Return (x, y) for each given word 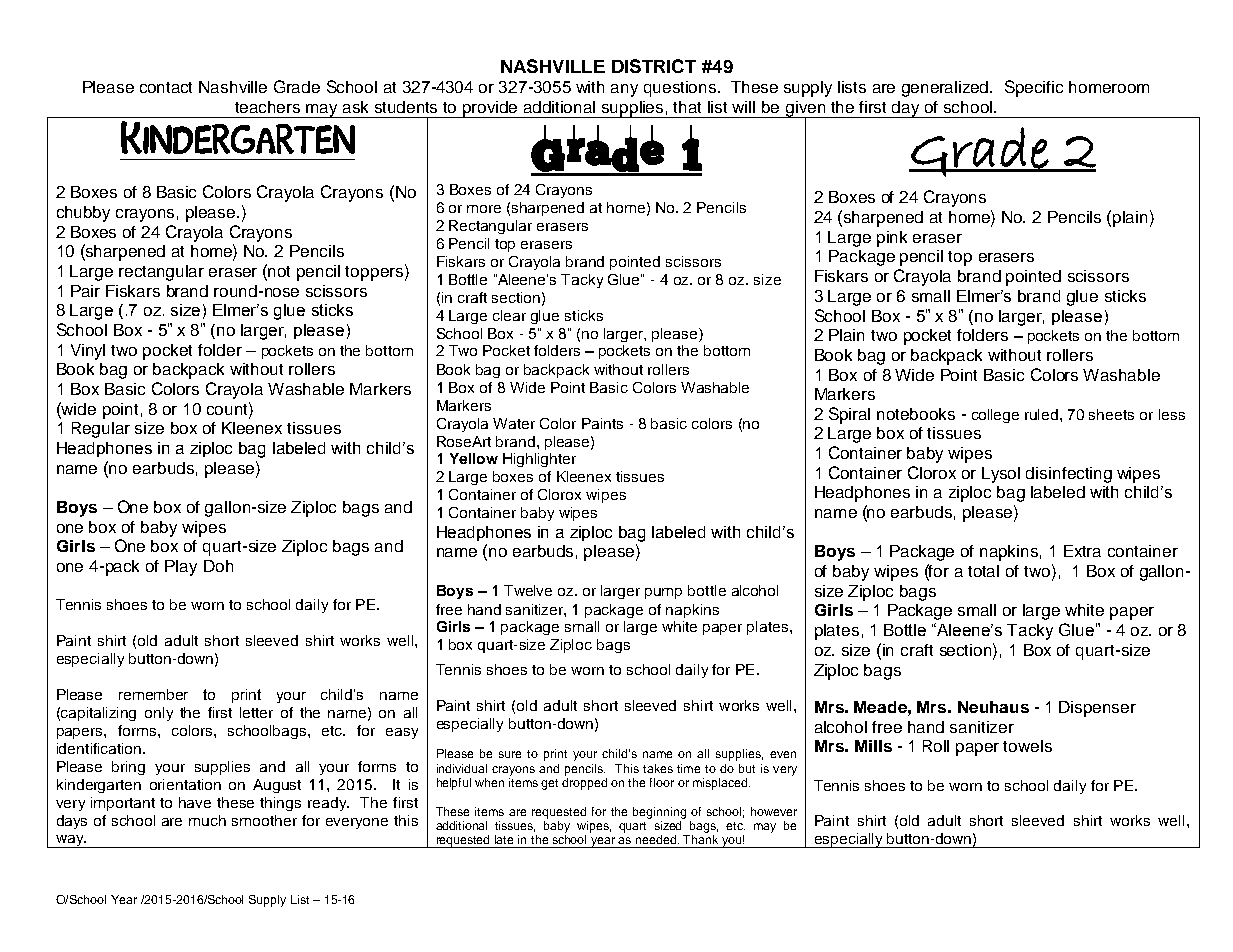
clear (509, 315)
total (983, 571)
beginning (659, 813)
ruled (1043, 414)
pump (663, 593)
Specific (1034, 88)
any (624, 90)
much (207, 820)
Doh (218, 566)
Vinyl (88, 352)
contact (166, 87)
